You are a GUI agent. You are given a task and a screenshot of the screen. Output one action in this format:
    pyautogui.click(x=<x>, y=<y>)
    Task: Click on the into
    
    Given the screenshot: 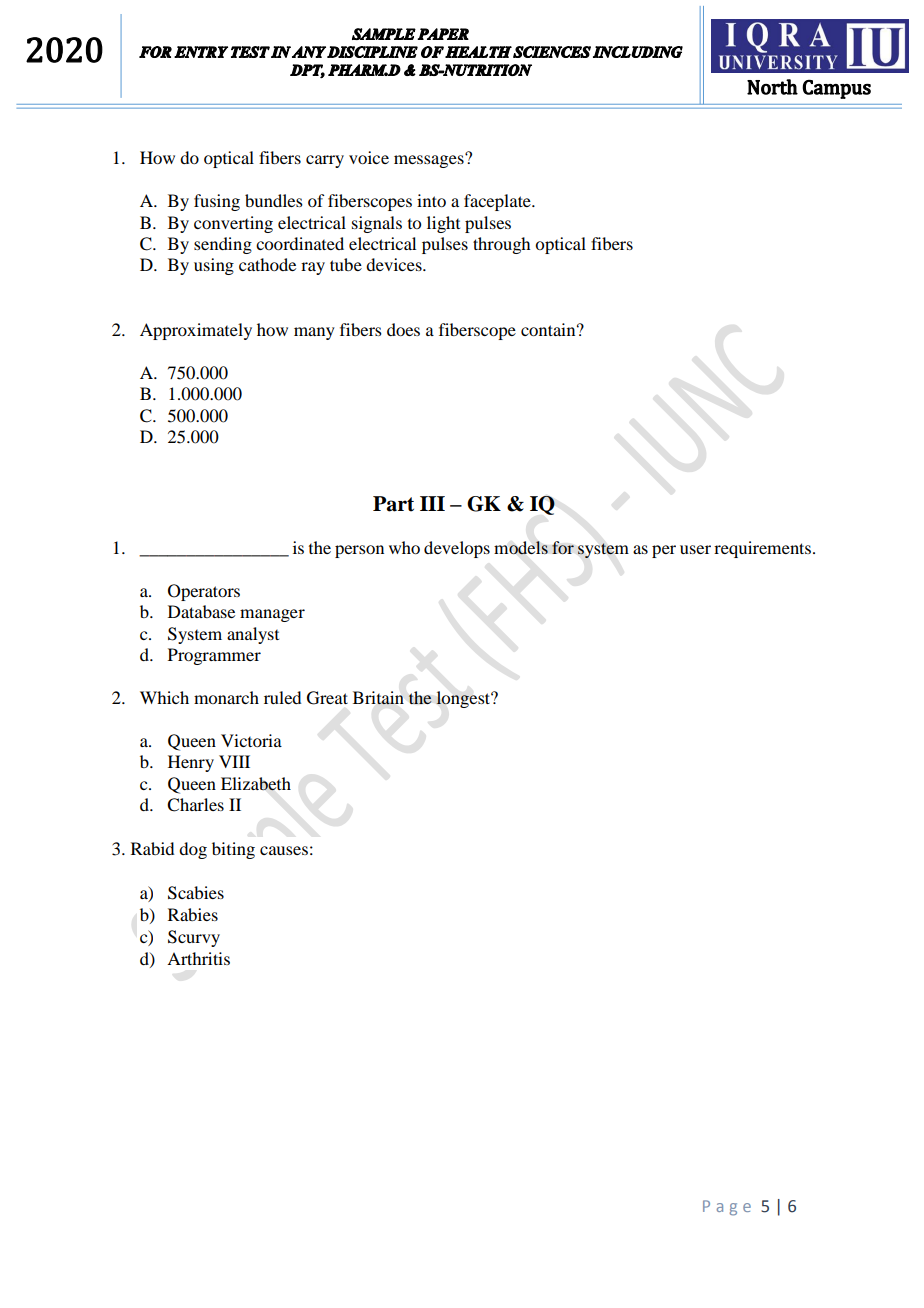 What is the action you would take?
    pyautogui.click(x=431, y=200)
